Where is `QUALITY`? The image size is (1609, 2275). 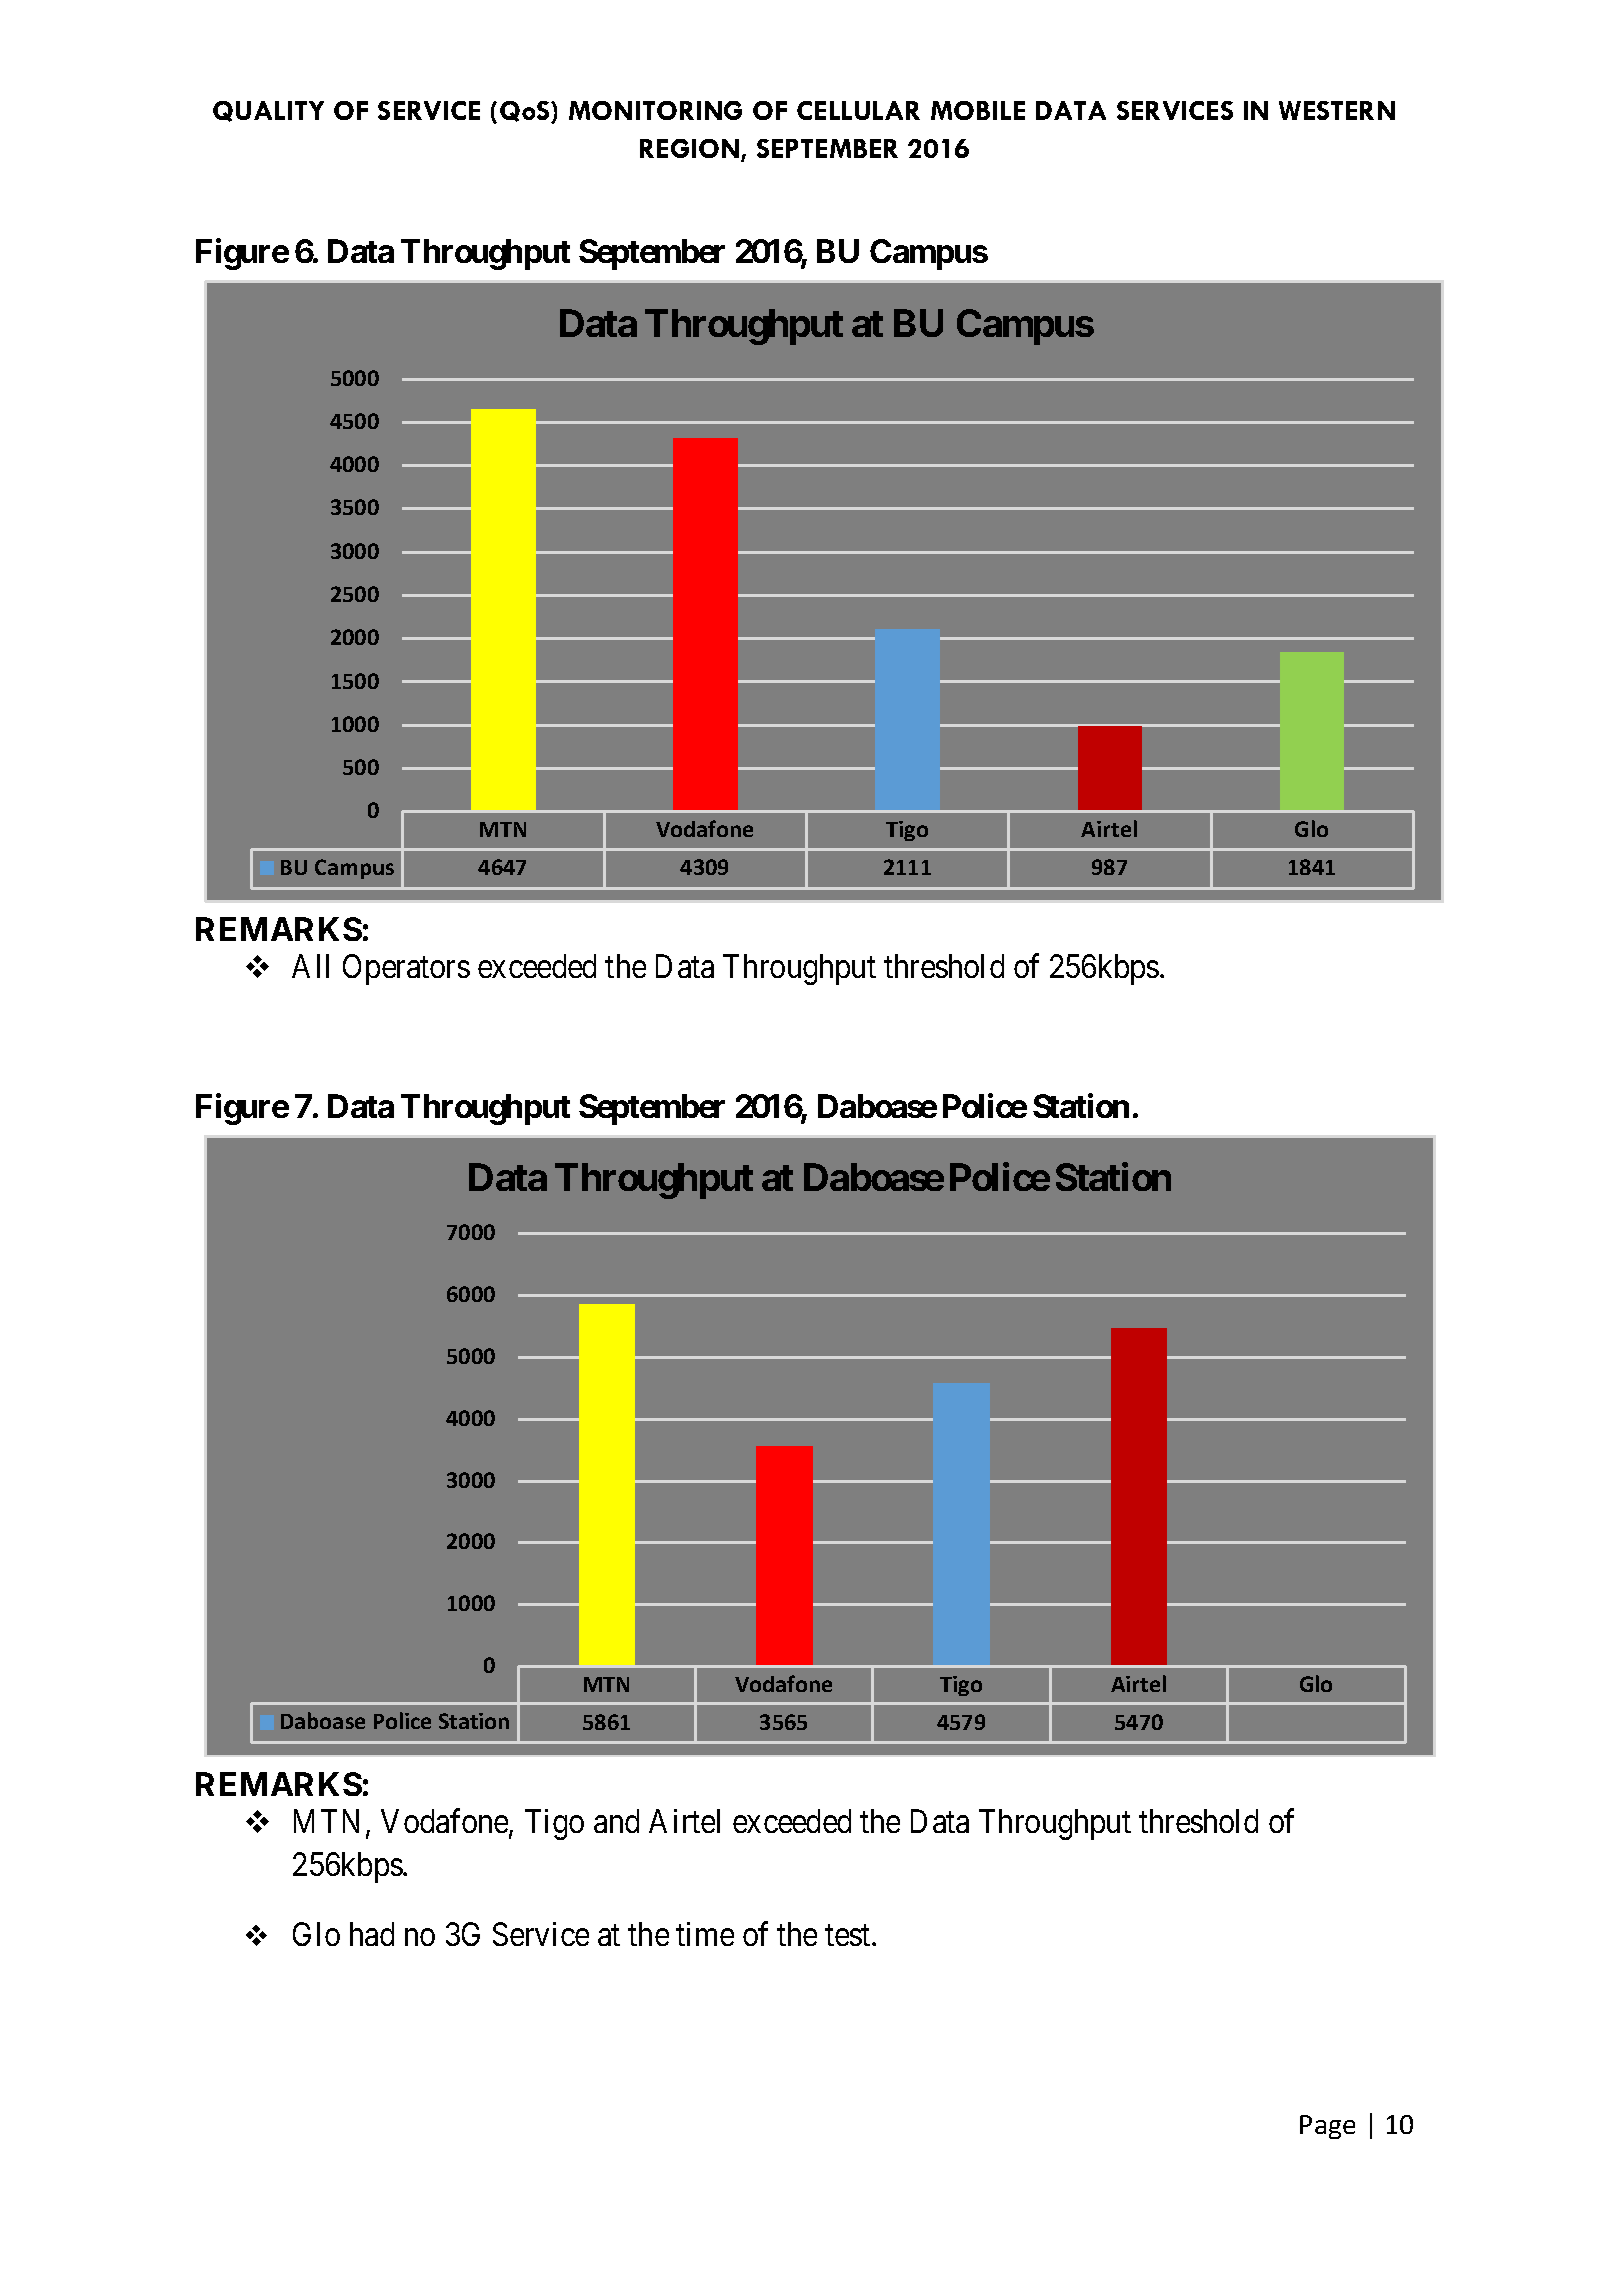 QUALITY is located at coordinates (268, 111).
